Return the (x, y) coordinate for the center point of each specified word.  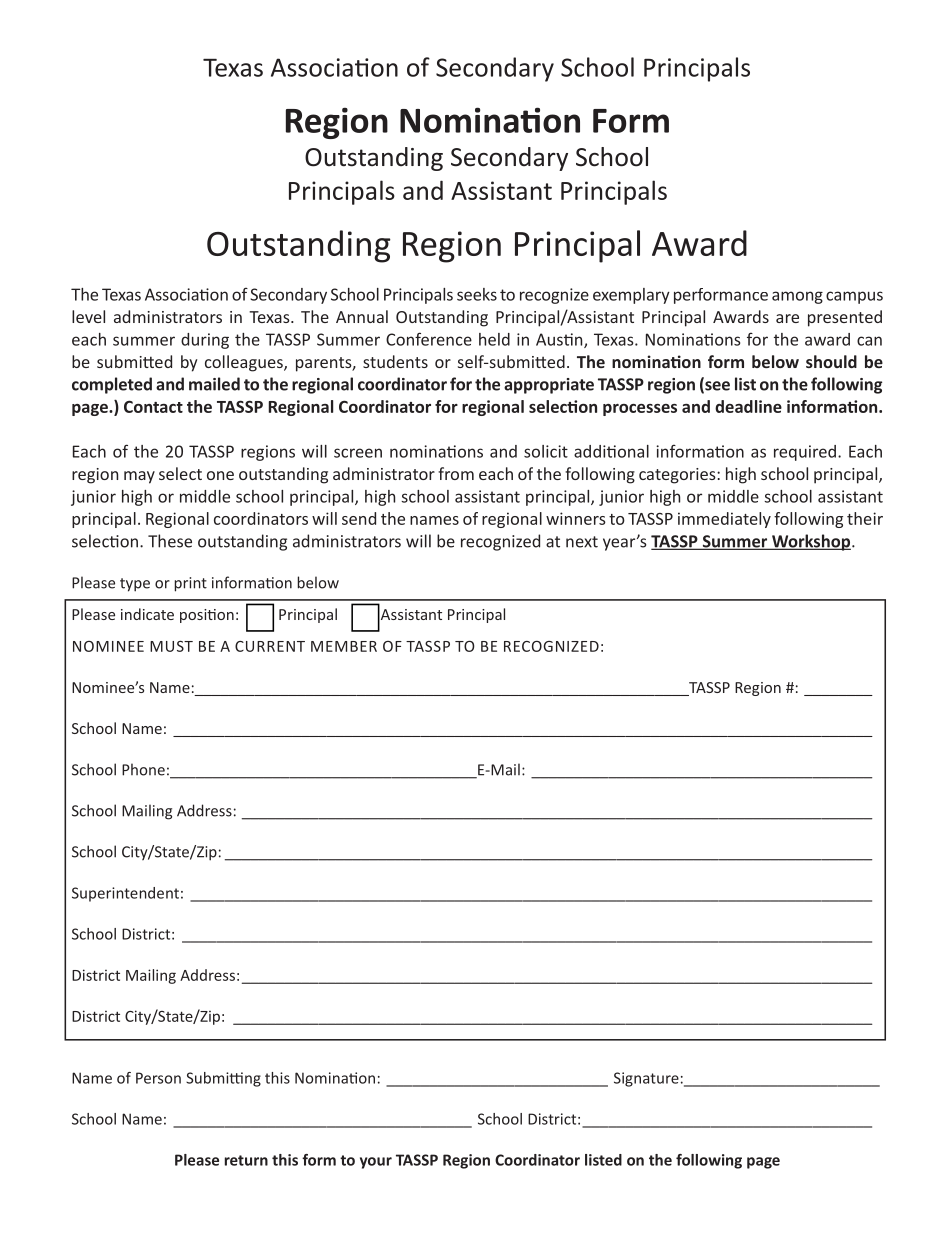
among (797, 297)
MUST (171, 646)
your (376, 1163)
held (494, 339)
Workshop (811, 542)
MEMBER (344, 646)
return (246, 1160)
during (205, 341)
